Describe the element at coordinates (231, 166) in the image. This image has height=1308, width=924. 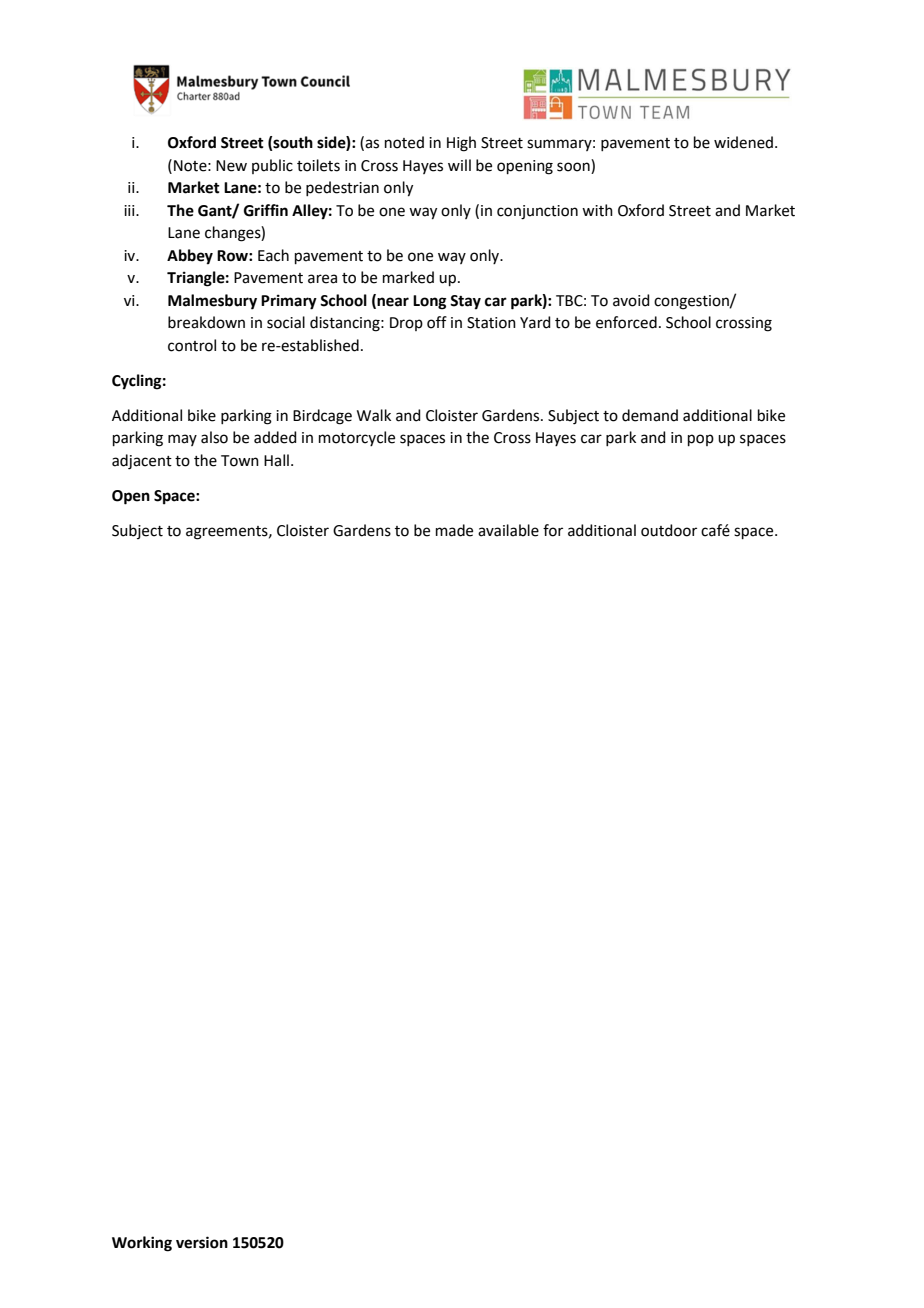
I see `New` at that location.
